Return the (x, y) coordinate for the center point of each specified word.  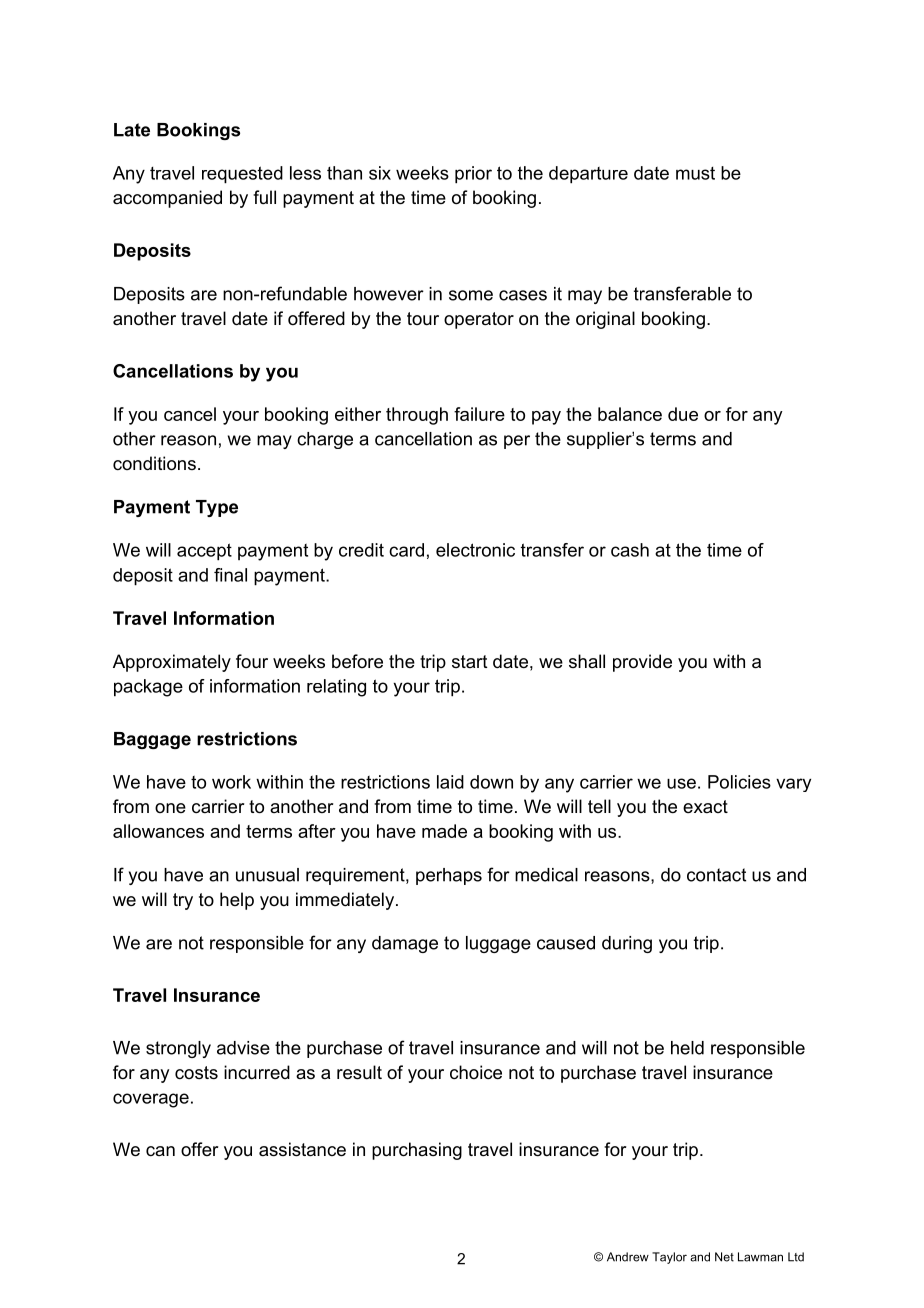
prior (473, 175)
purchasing (417, 1151)
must (695, 173)
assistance (302, 1149)
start (470, 661)
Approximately (172, 663)
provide (642, 663)
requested (242, 175)
